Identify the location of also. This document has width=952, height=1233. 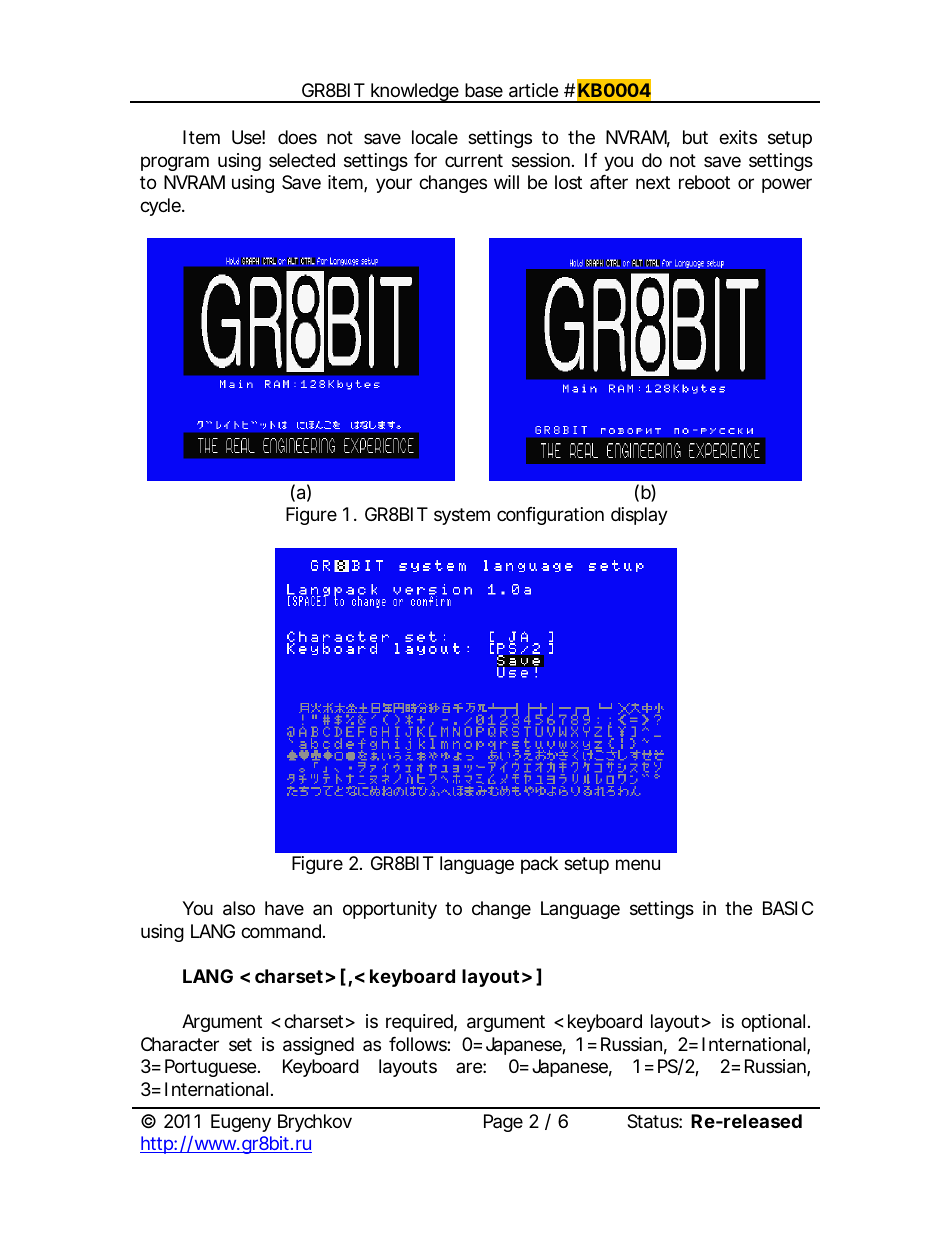
(239, 908).
